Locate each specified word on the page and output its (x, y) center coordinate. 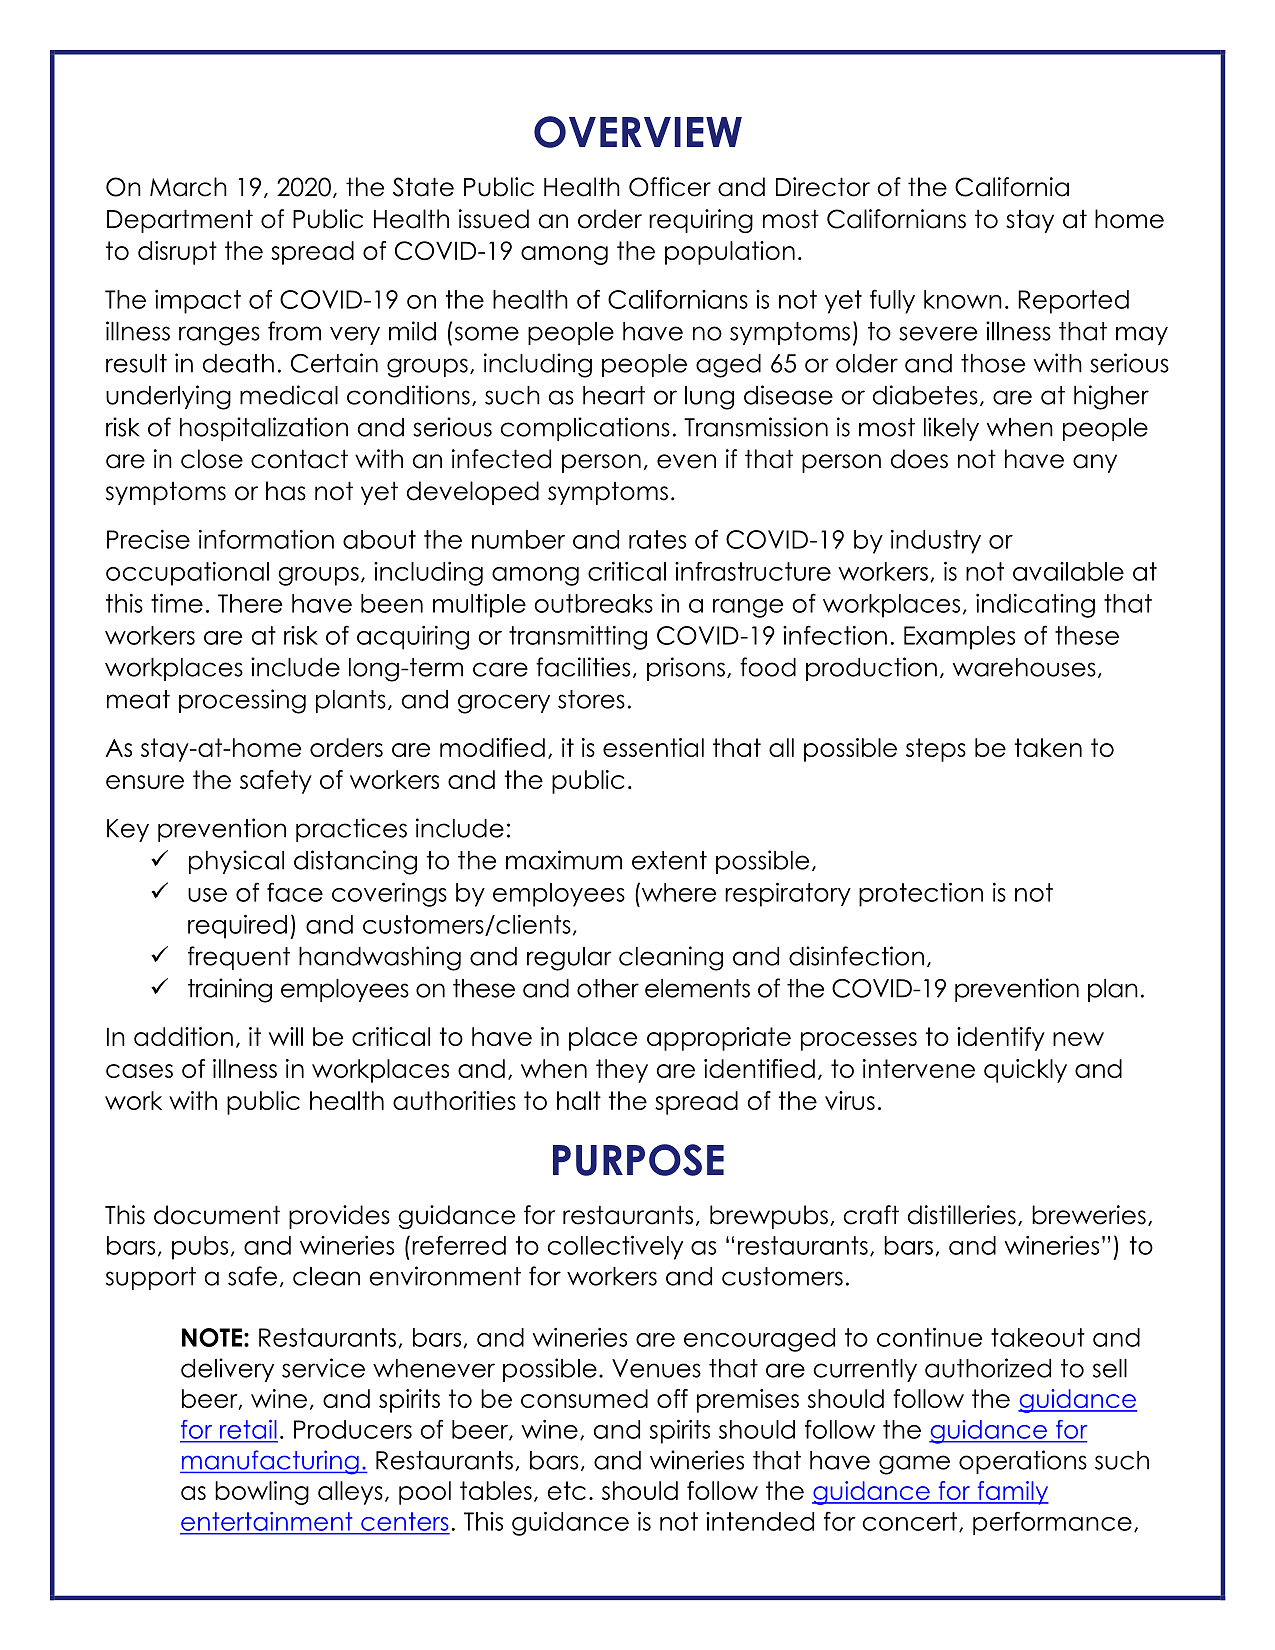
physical (236, 862)
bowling (262, 1493)
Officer (670, 187)
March (188, 187)
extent (669, 860)
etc (566, 1490)
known (963, 299)
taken (1048, 747)
